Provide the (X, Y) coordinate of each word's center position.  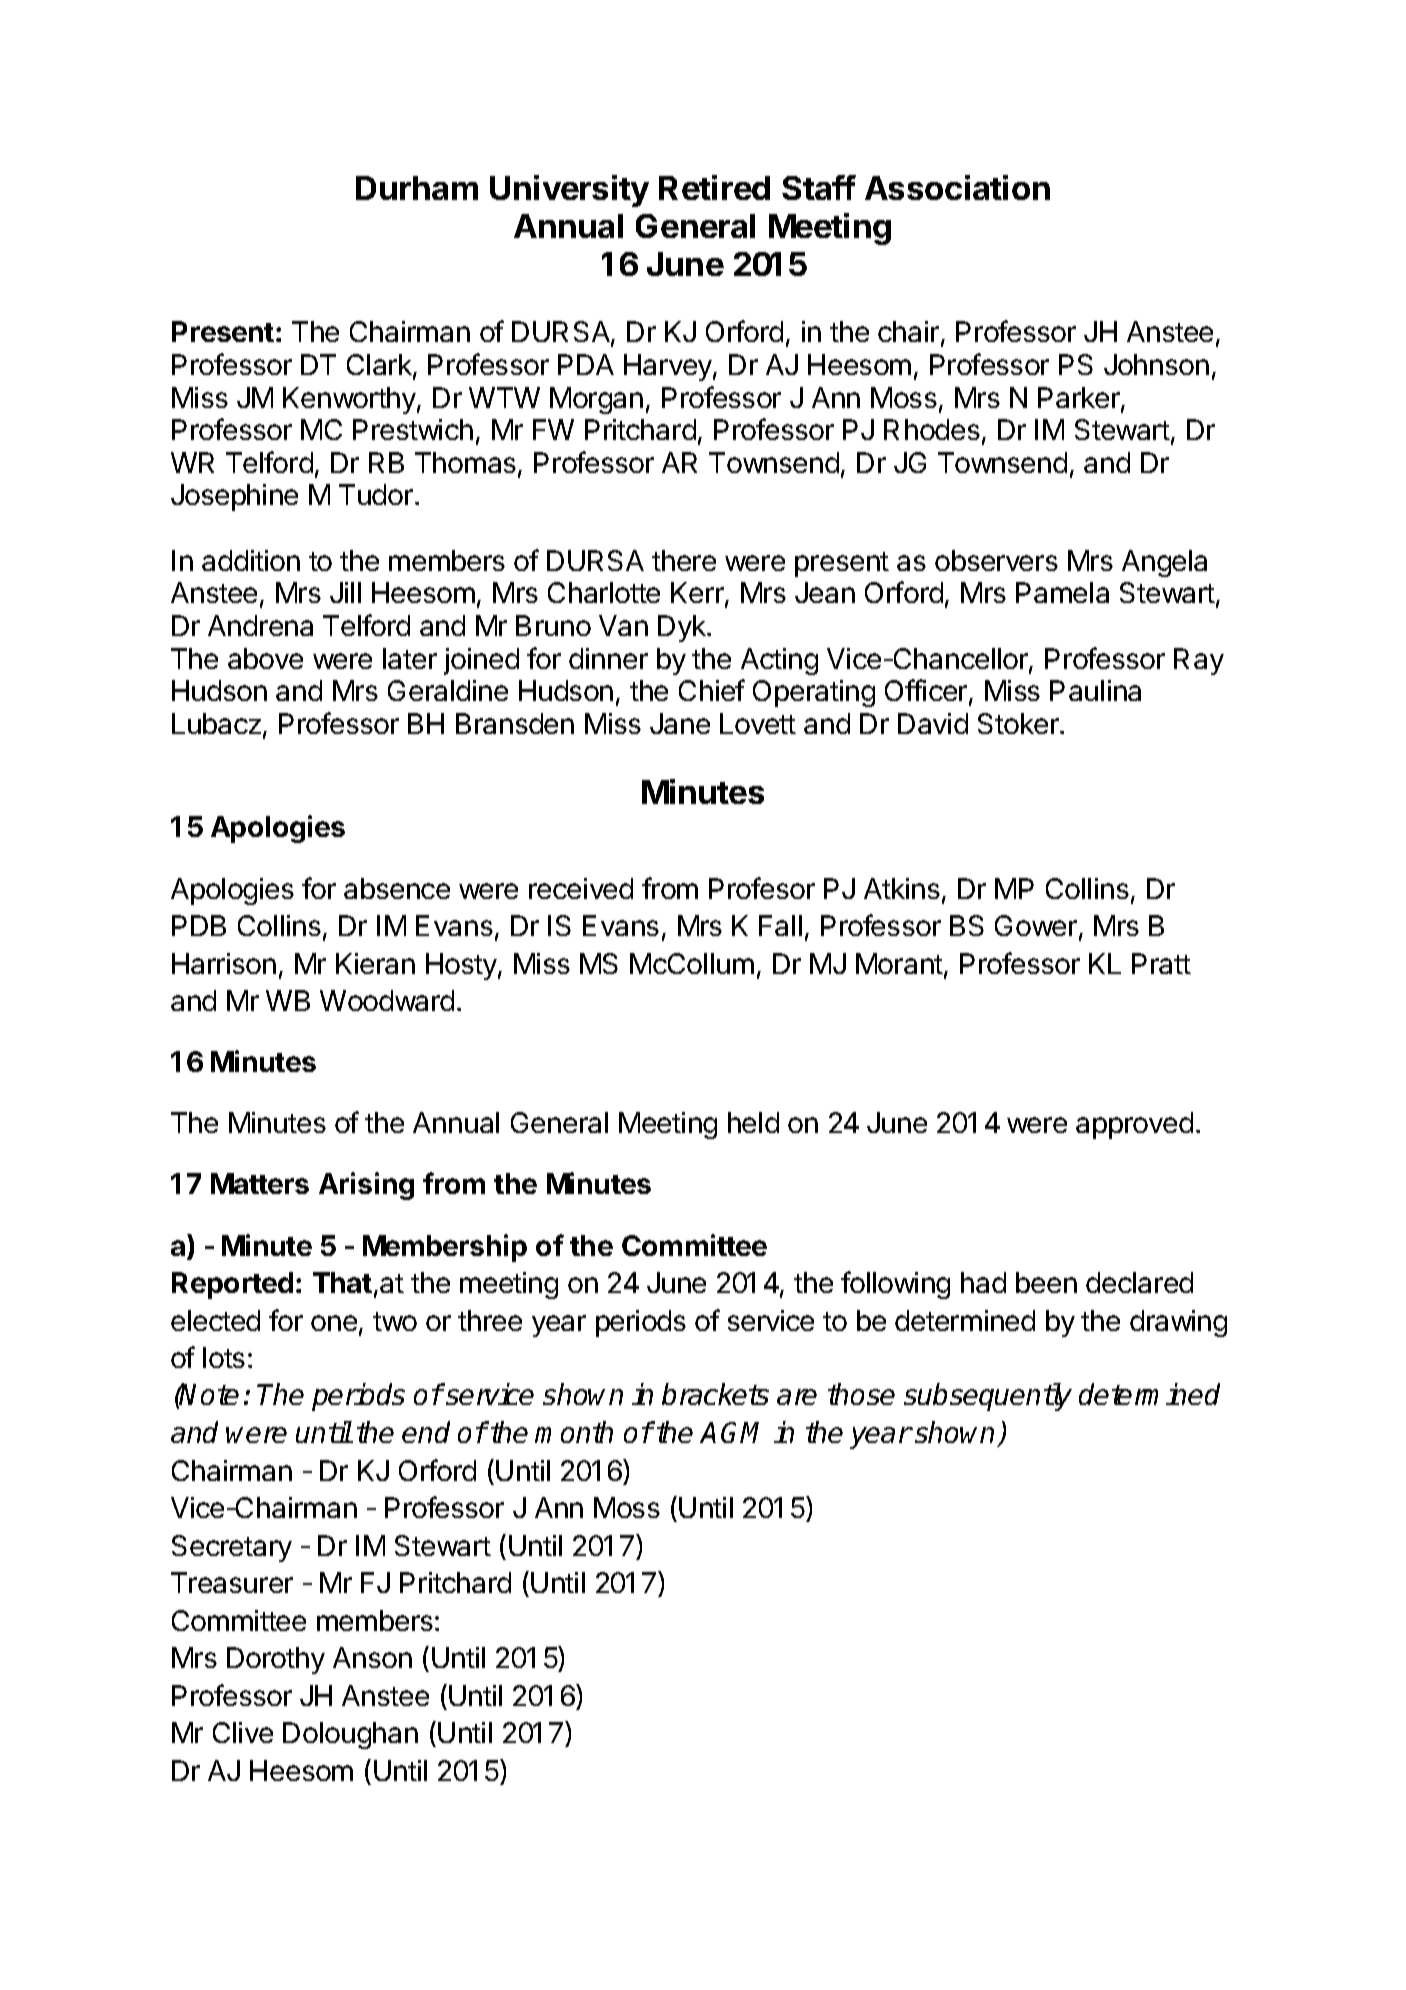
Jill (345, 592)
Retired (714, 187)
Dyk (683, 628)
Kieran (375, 963)
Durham (417, 188)
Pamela (1062, 592)
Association (957, 187)
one (334, 1323)
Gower (1037, 927)
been (1046, 1282)
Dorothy (276, 1660)
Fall (780, 925)
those (861, 1394)
